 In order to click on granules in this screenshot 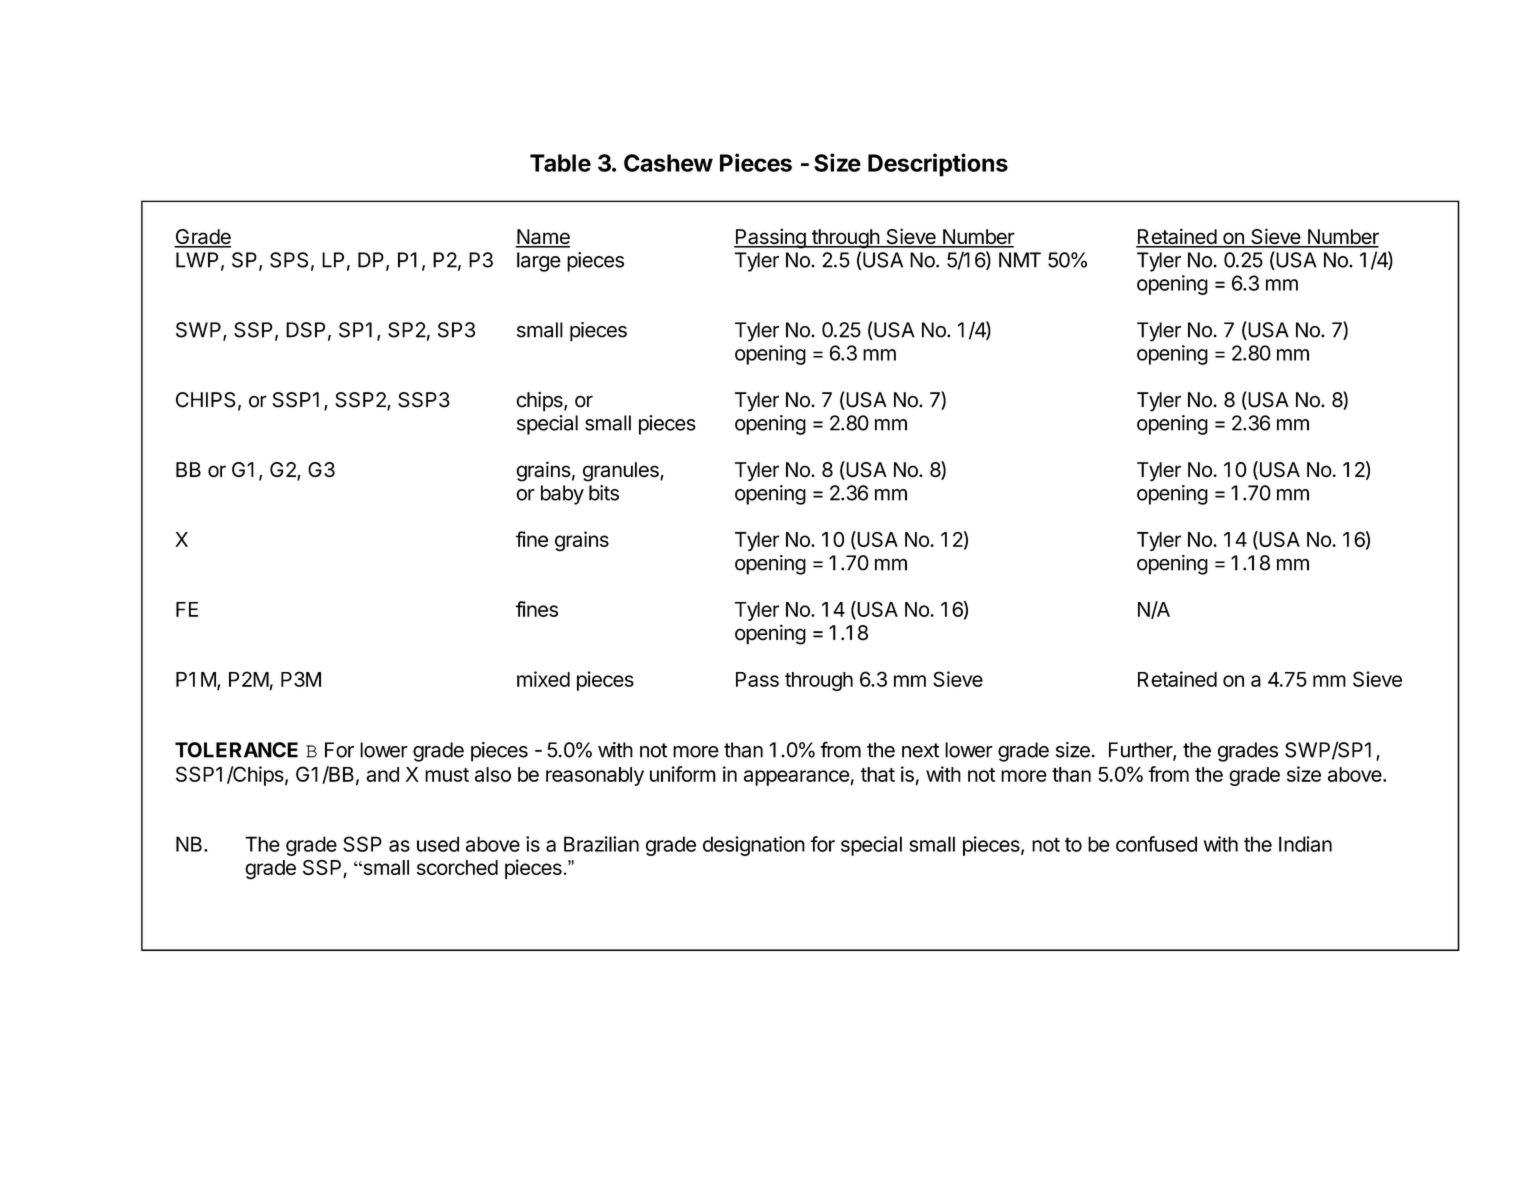, I will do `click(622, 472)`.
